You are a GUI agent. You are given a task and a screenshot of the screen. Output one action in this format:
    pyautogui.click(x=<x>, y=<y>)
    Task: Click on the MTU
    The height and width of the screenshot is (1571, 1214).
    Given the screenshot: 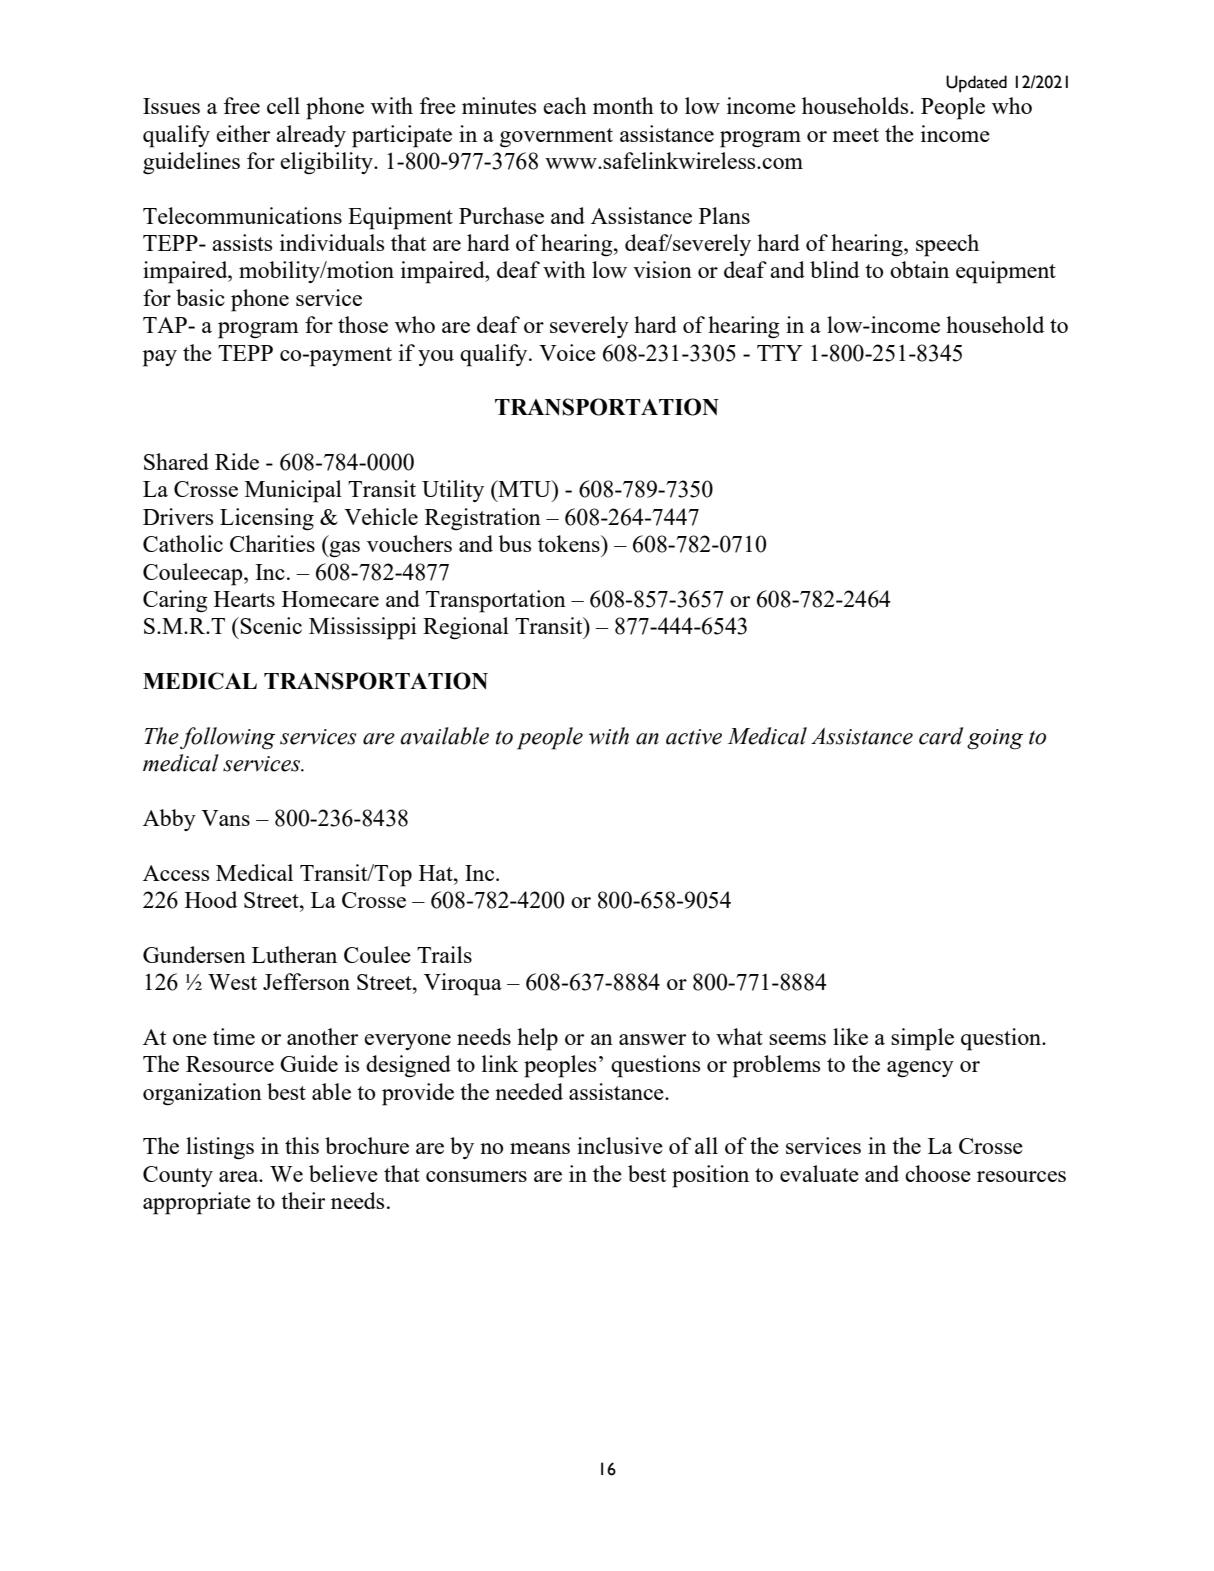 What is the action you would take?
    pyautogui.click(x=524, y=488)
